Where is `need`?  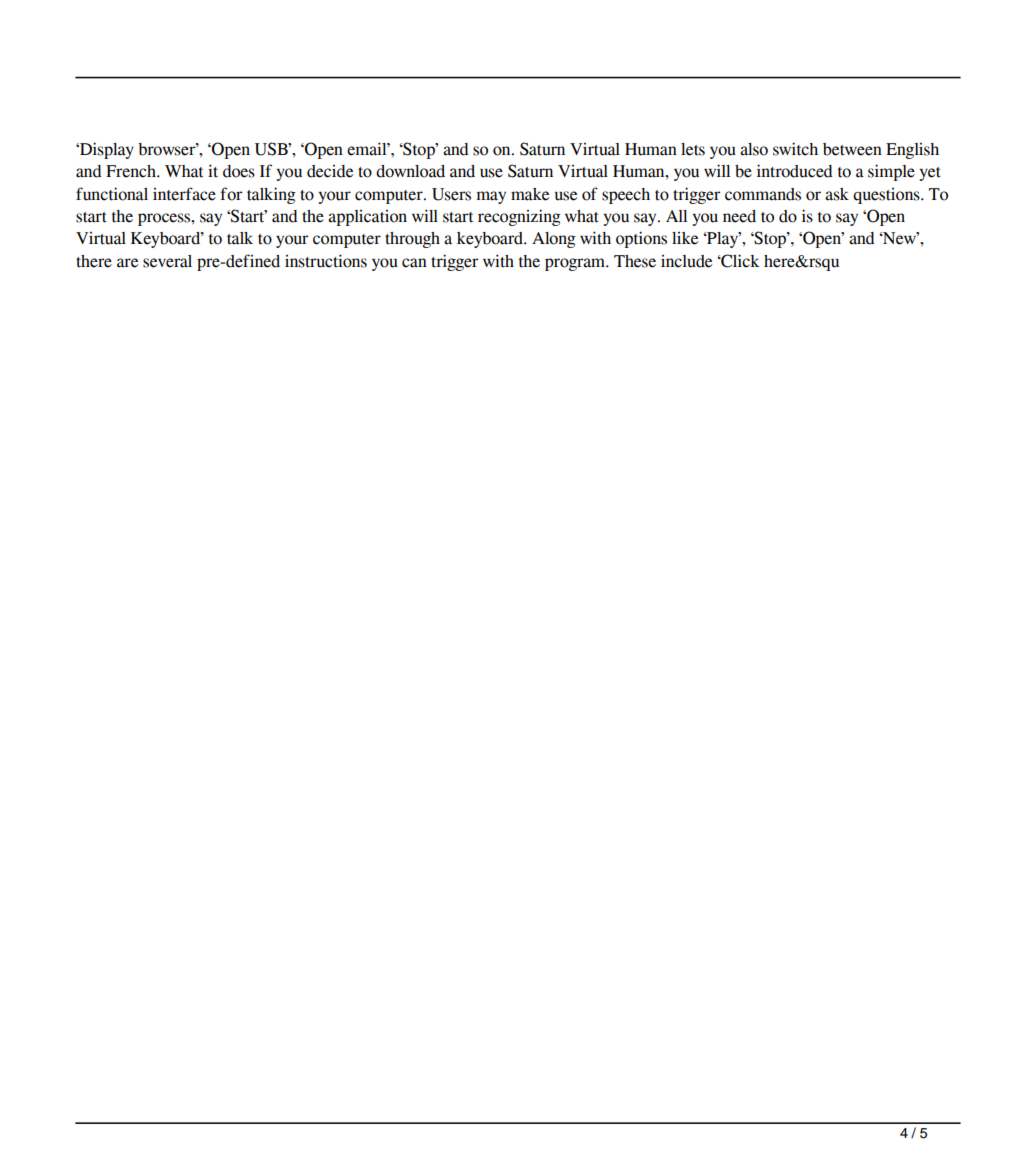 need is located at coordinates (739, 216).
